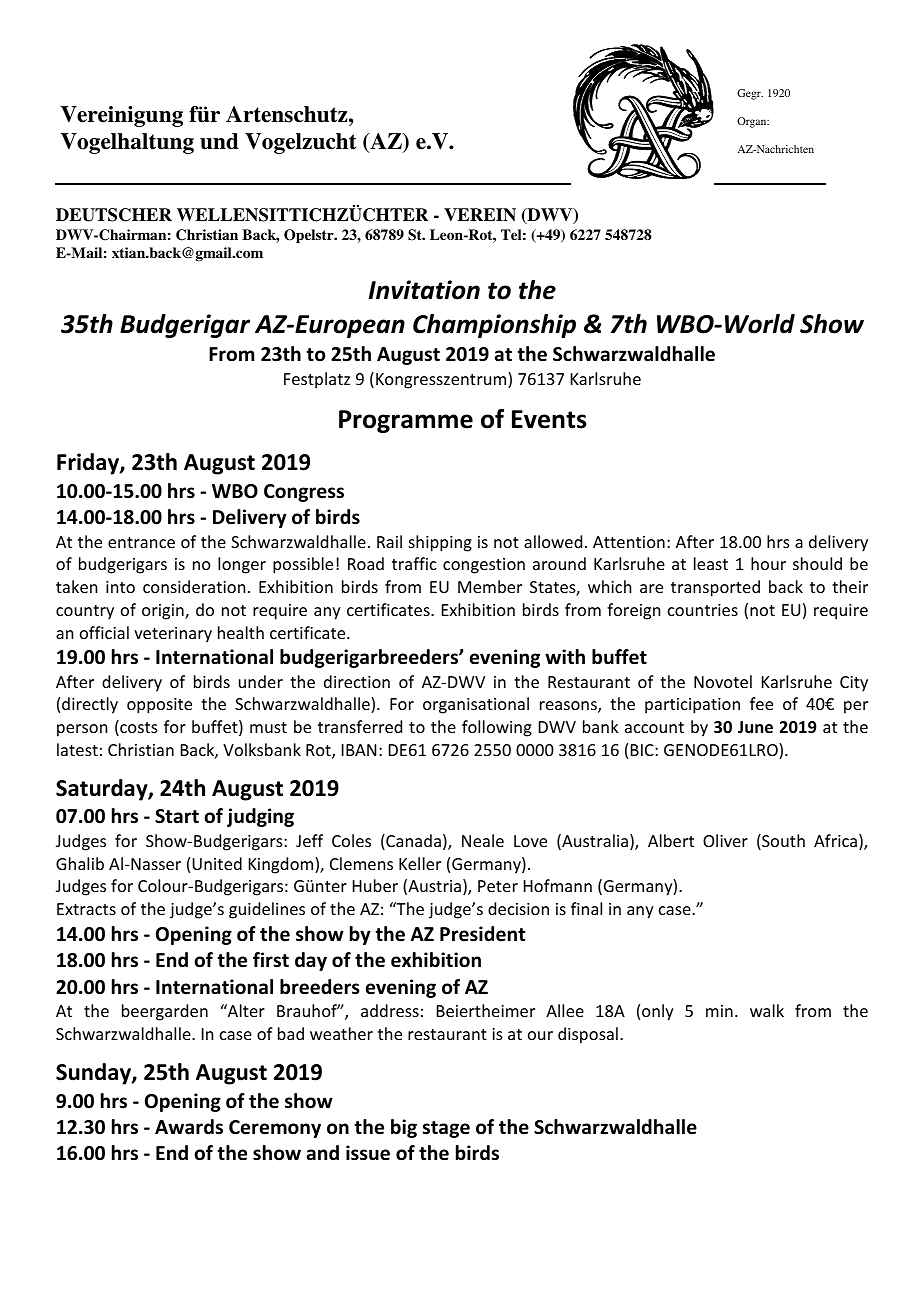 The height and width of the page is (1308, 924). Describe the element at coordinates (424, 290) in the page. I see `Invitation` at that location.
